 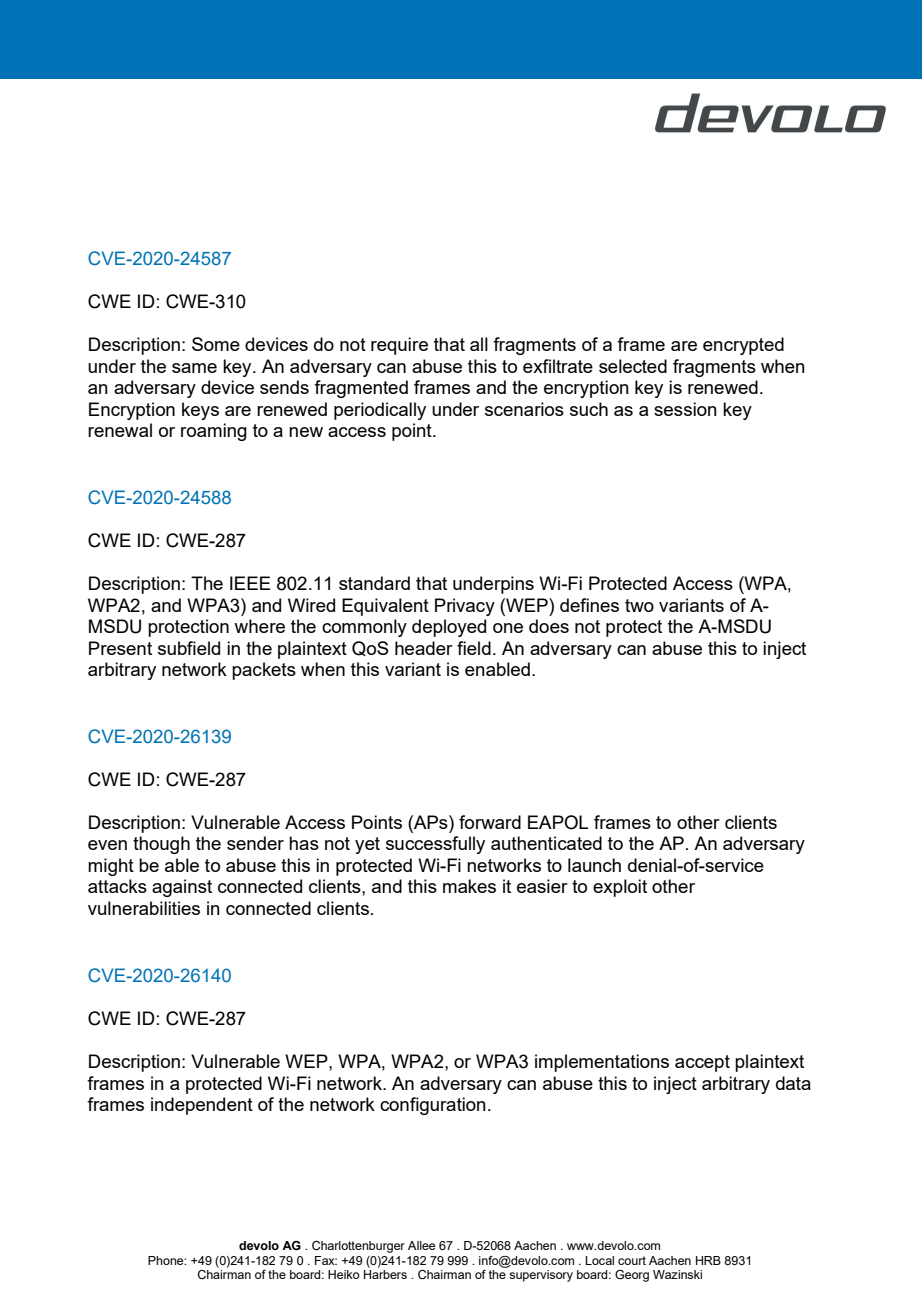 What do you see at coordinates (708, 1260) in the screenshot?
I see `HRB` at bounding box center [708, 1260].
